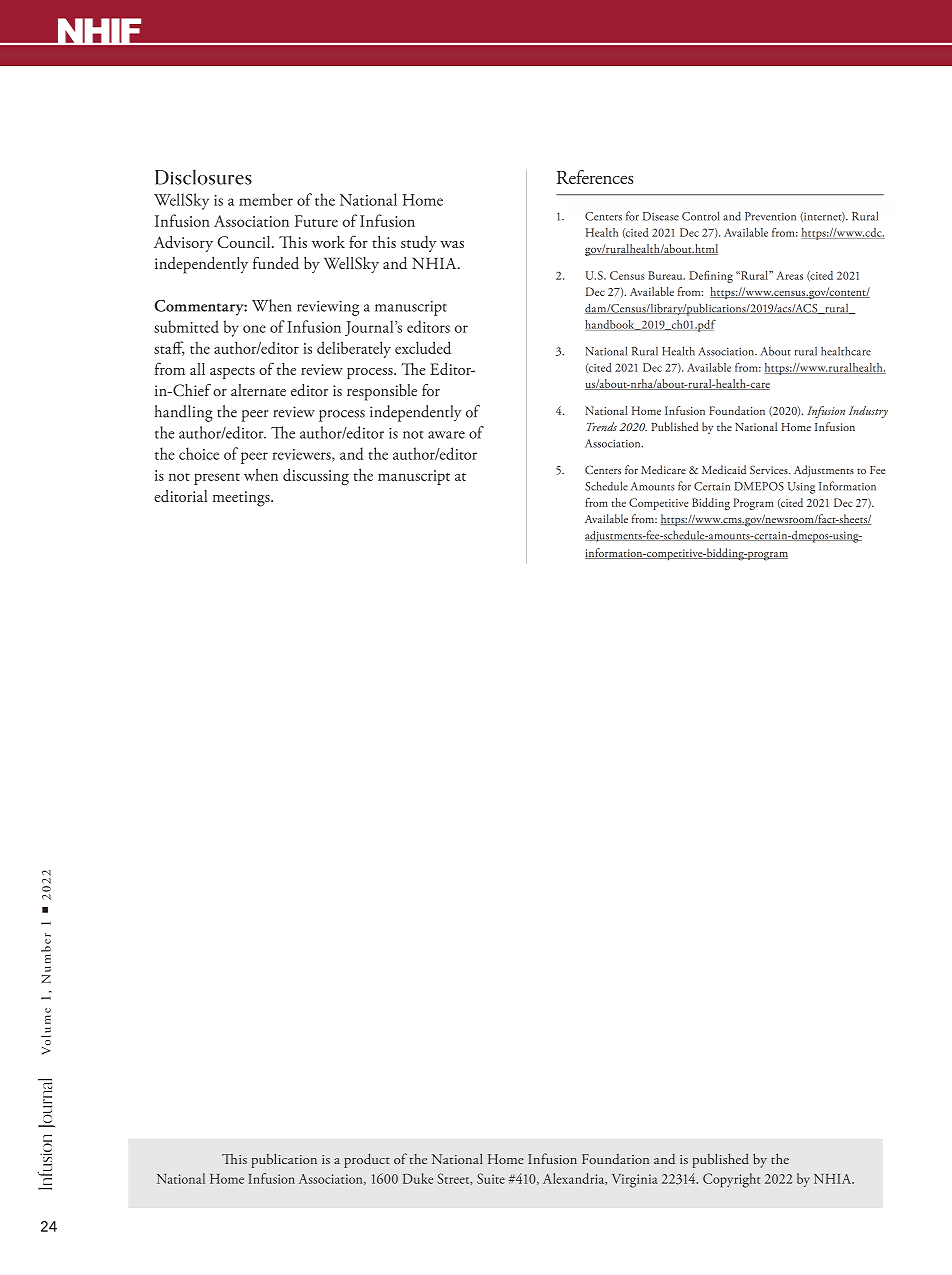  What do you see at coordinates (418, 1178) in the page?
I see `Duke` at bounding box center [418, 1178].
